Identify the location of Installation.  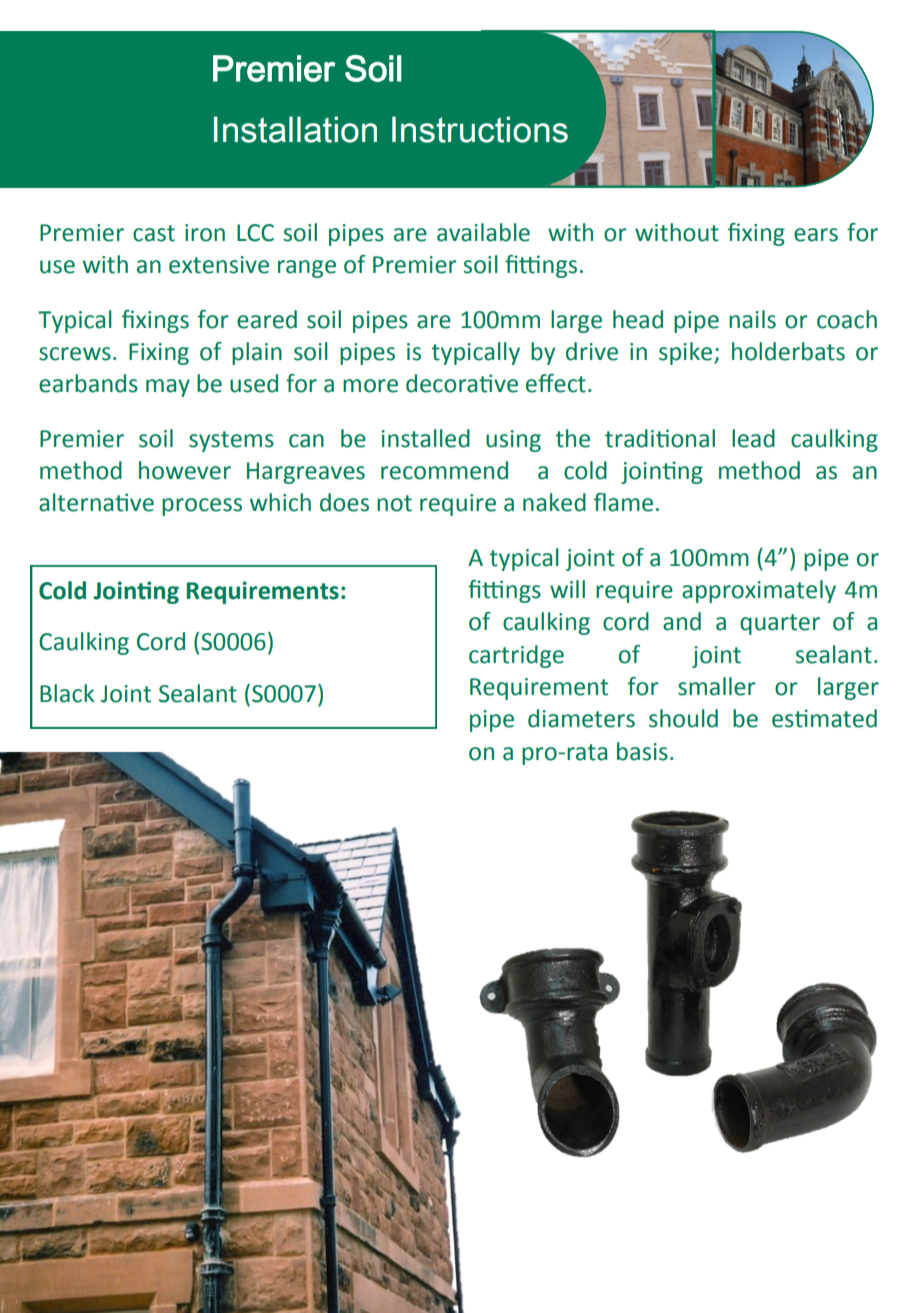
(295, 129).
